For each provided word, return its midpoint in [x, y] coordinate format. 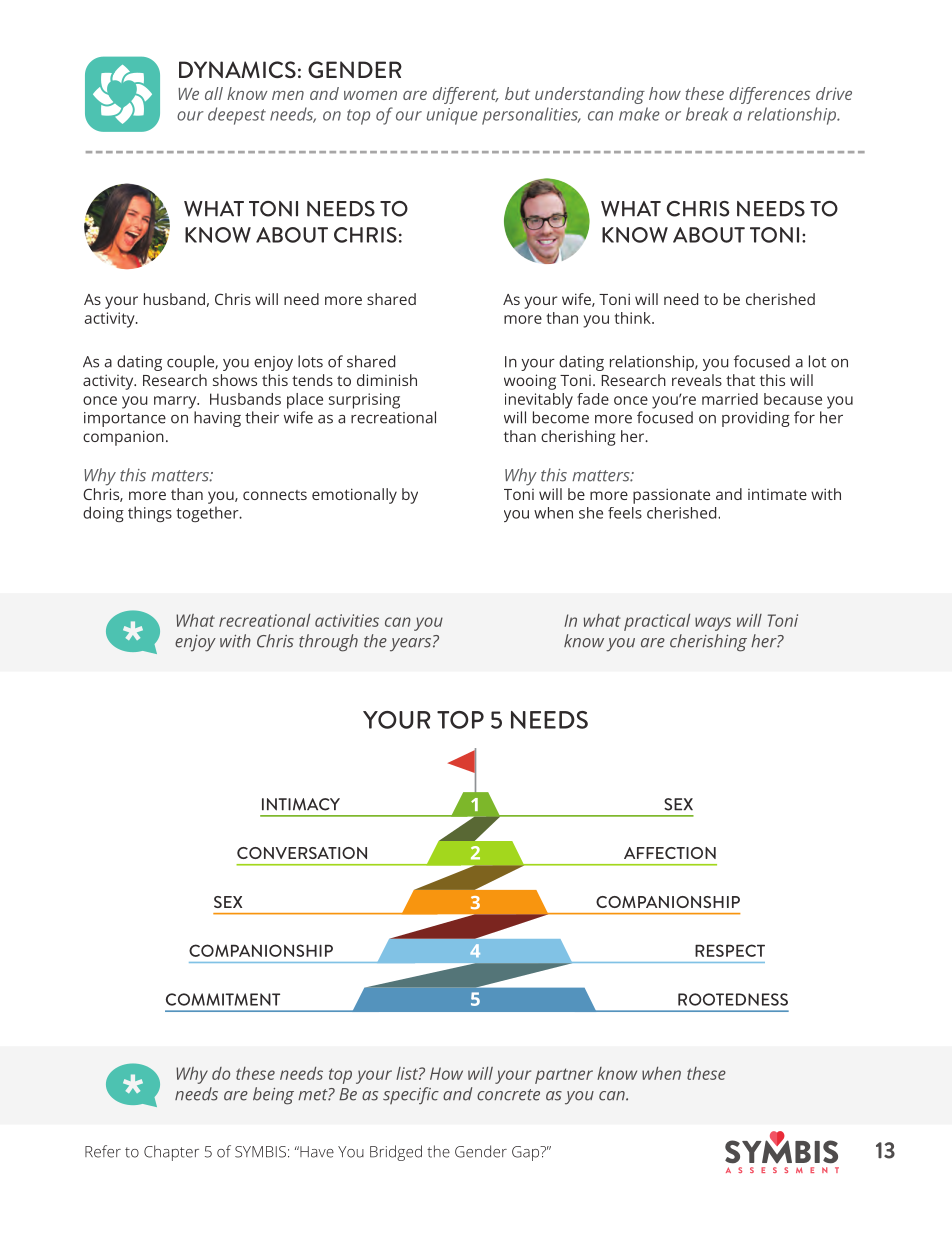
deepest [237, 116]
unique [452, 116]
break [707, 114]
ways [713, 624]
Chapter [171, 1153]
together [208, 514]
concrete [508, 1095]
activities [347, 620]
